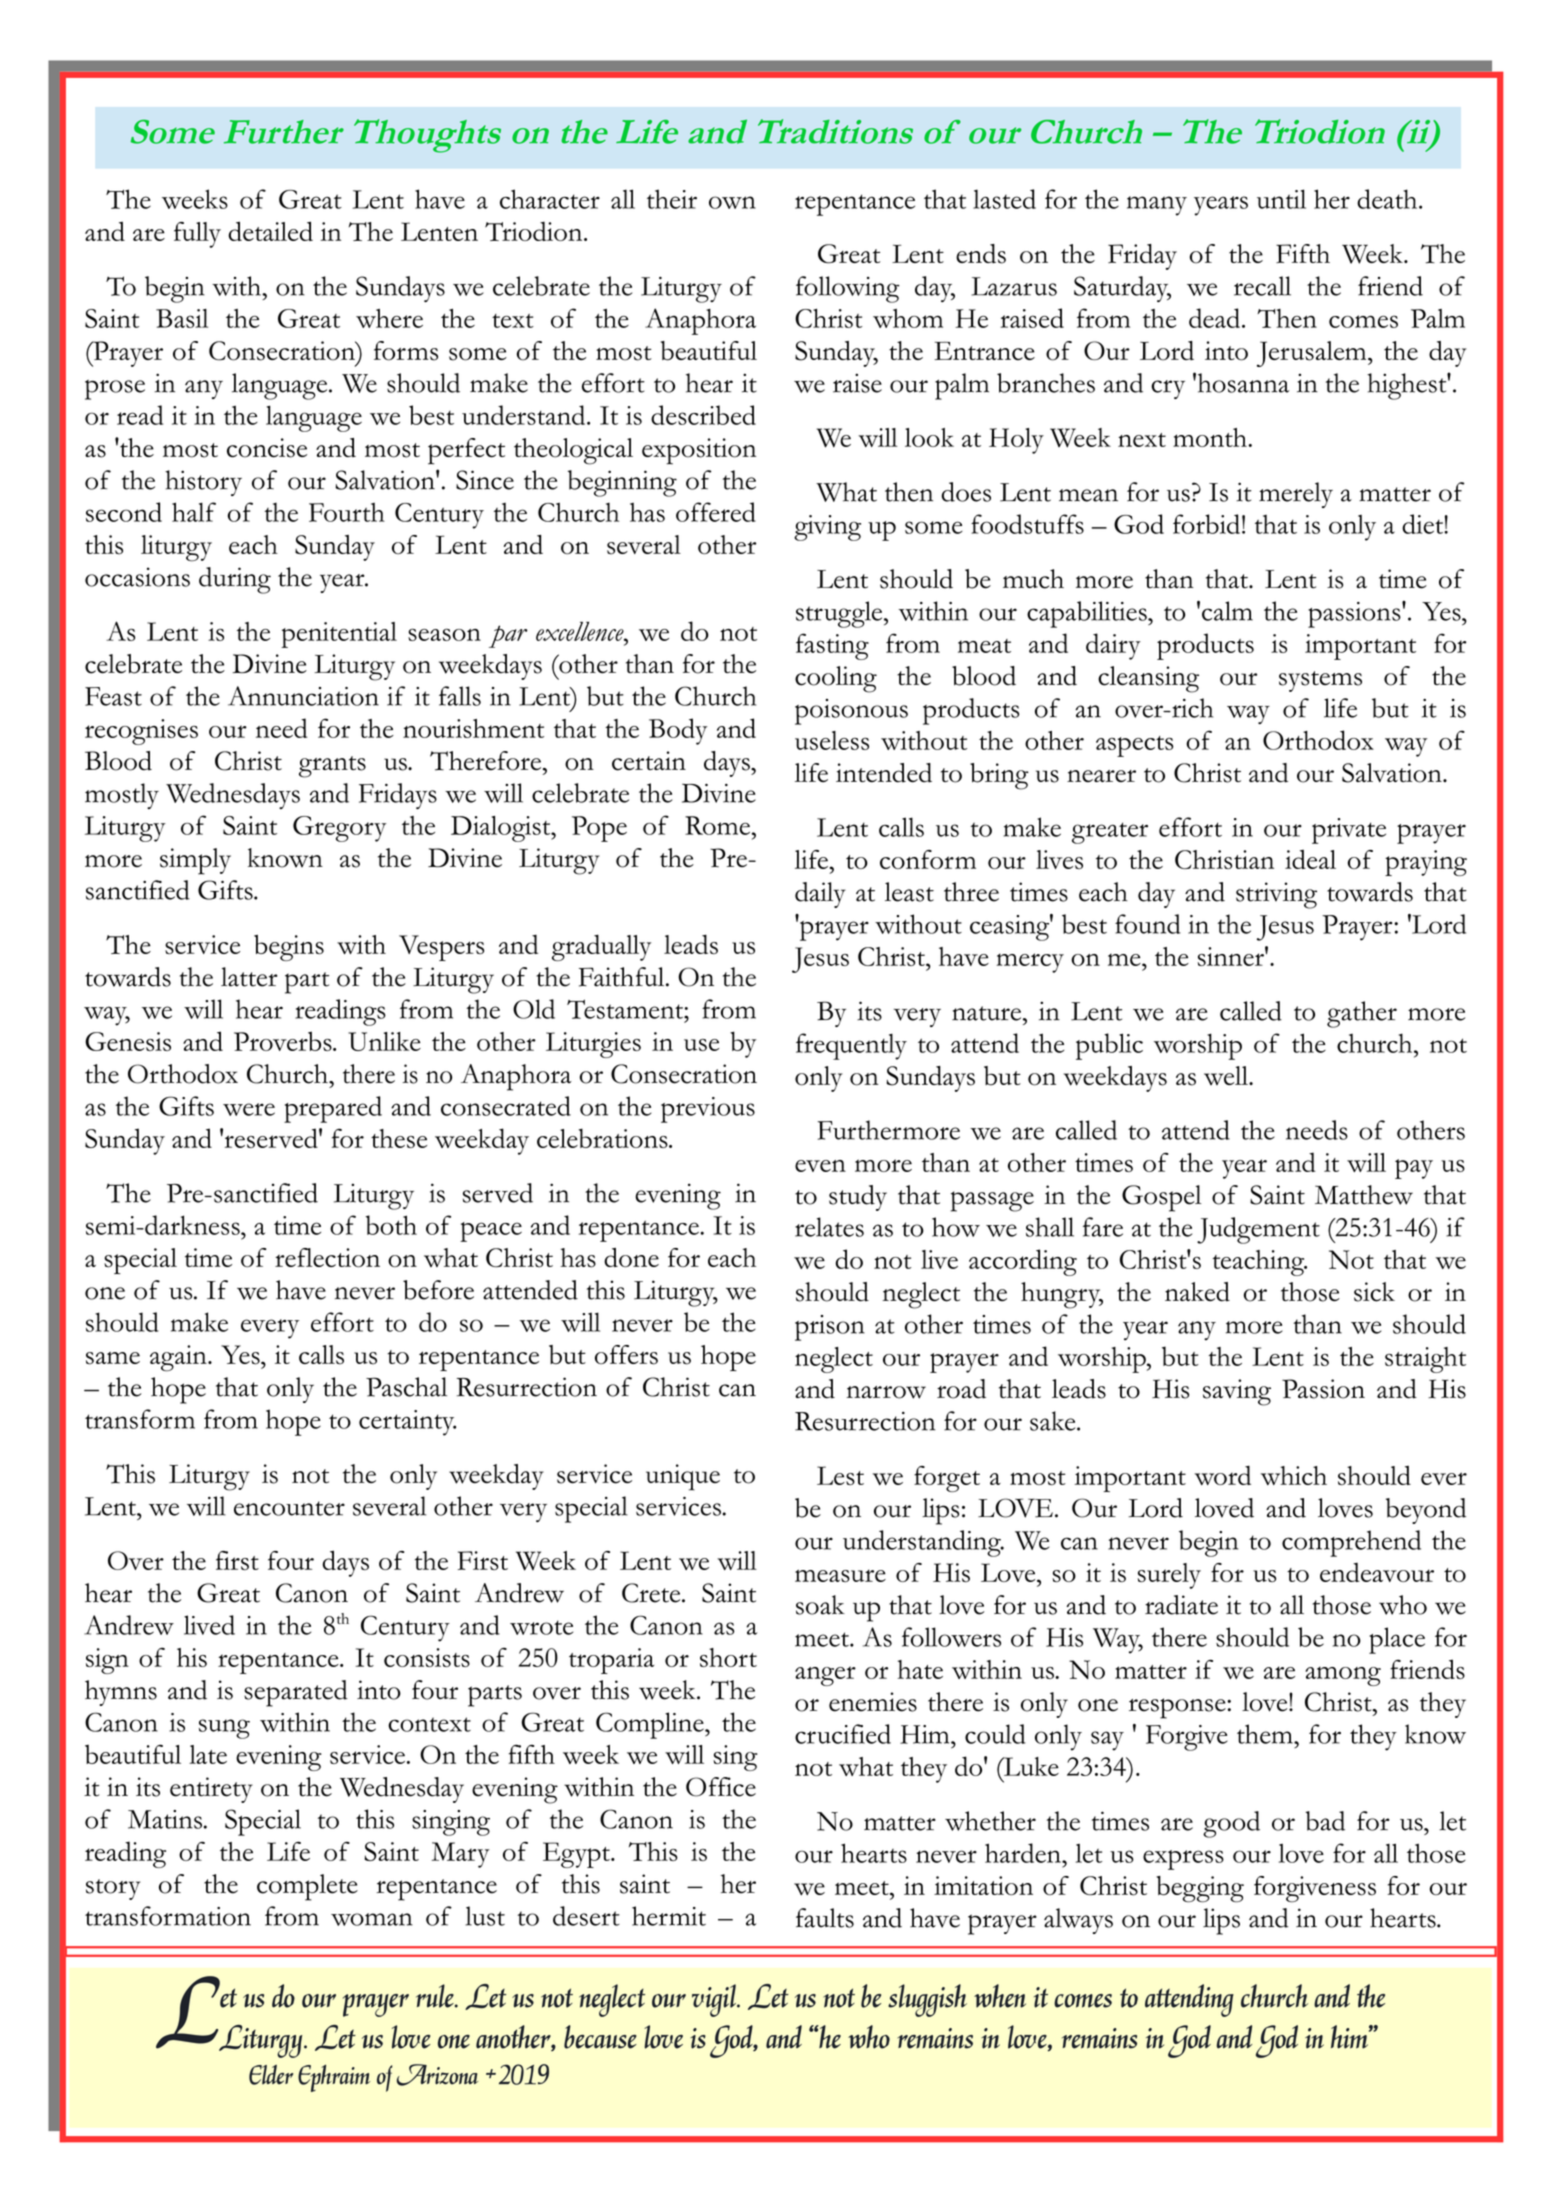 The height and width of the screenshot is (2195, 1551). I want to click on saving, so click(1237, 1392).
